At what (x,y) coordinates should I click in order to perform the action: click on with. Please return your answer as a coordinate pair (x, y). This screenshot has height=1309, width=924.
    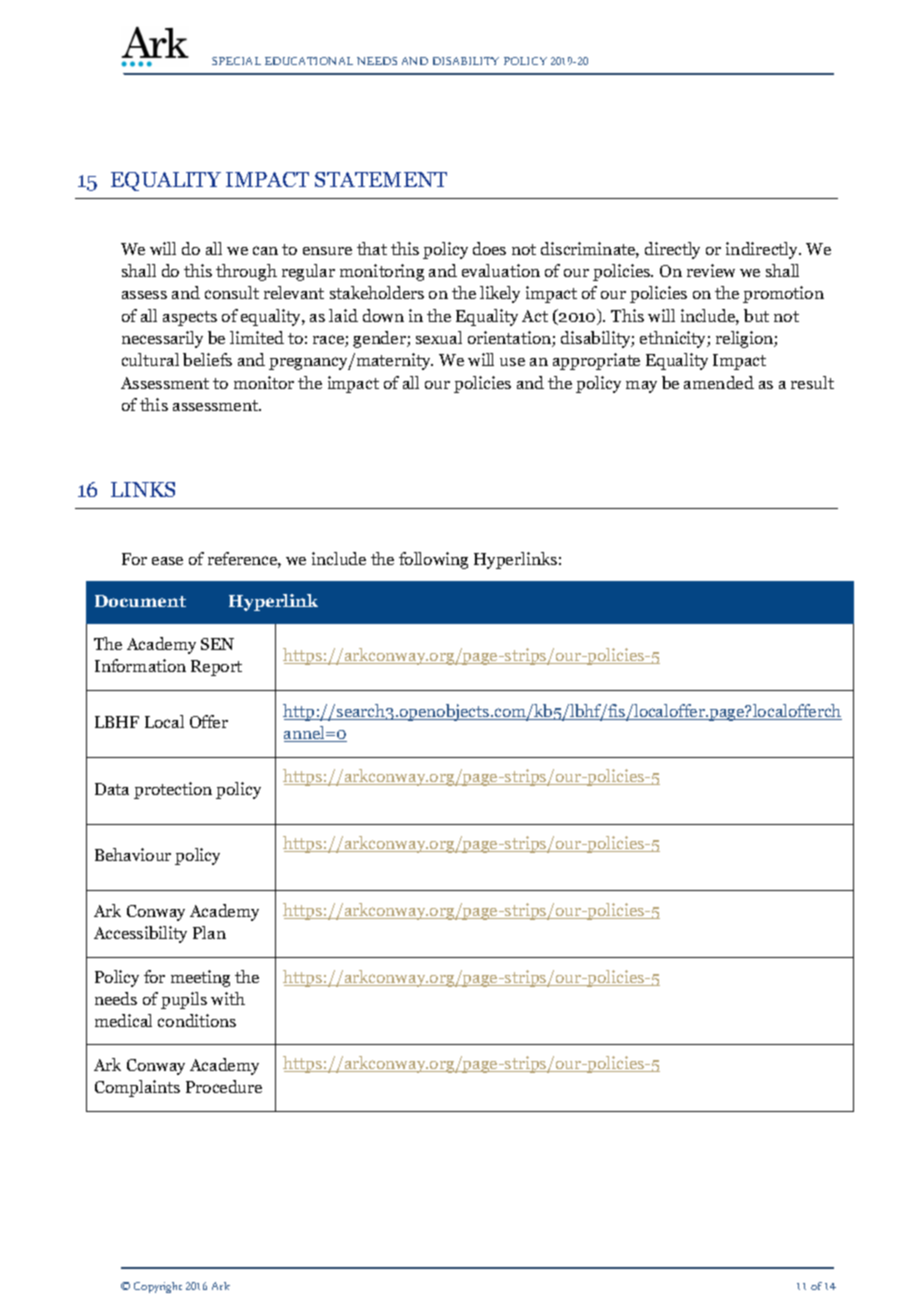
    Looking at the image, I should click on (228, 998).
